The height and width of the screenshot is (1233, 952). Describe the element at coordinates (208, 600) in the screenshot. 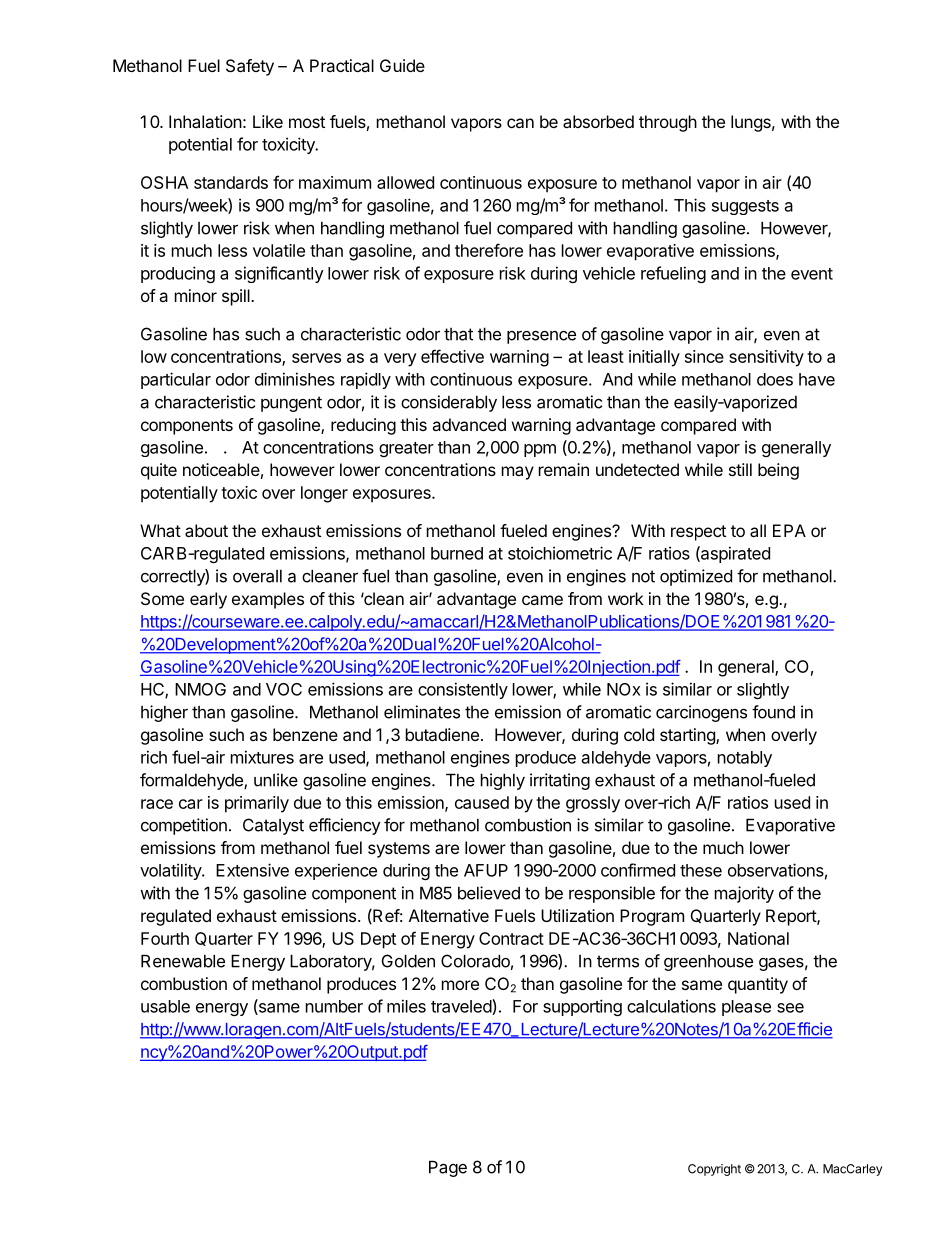

I see `early` at that location.
